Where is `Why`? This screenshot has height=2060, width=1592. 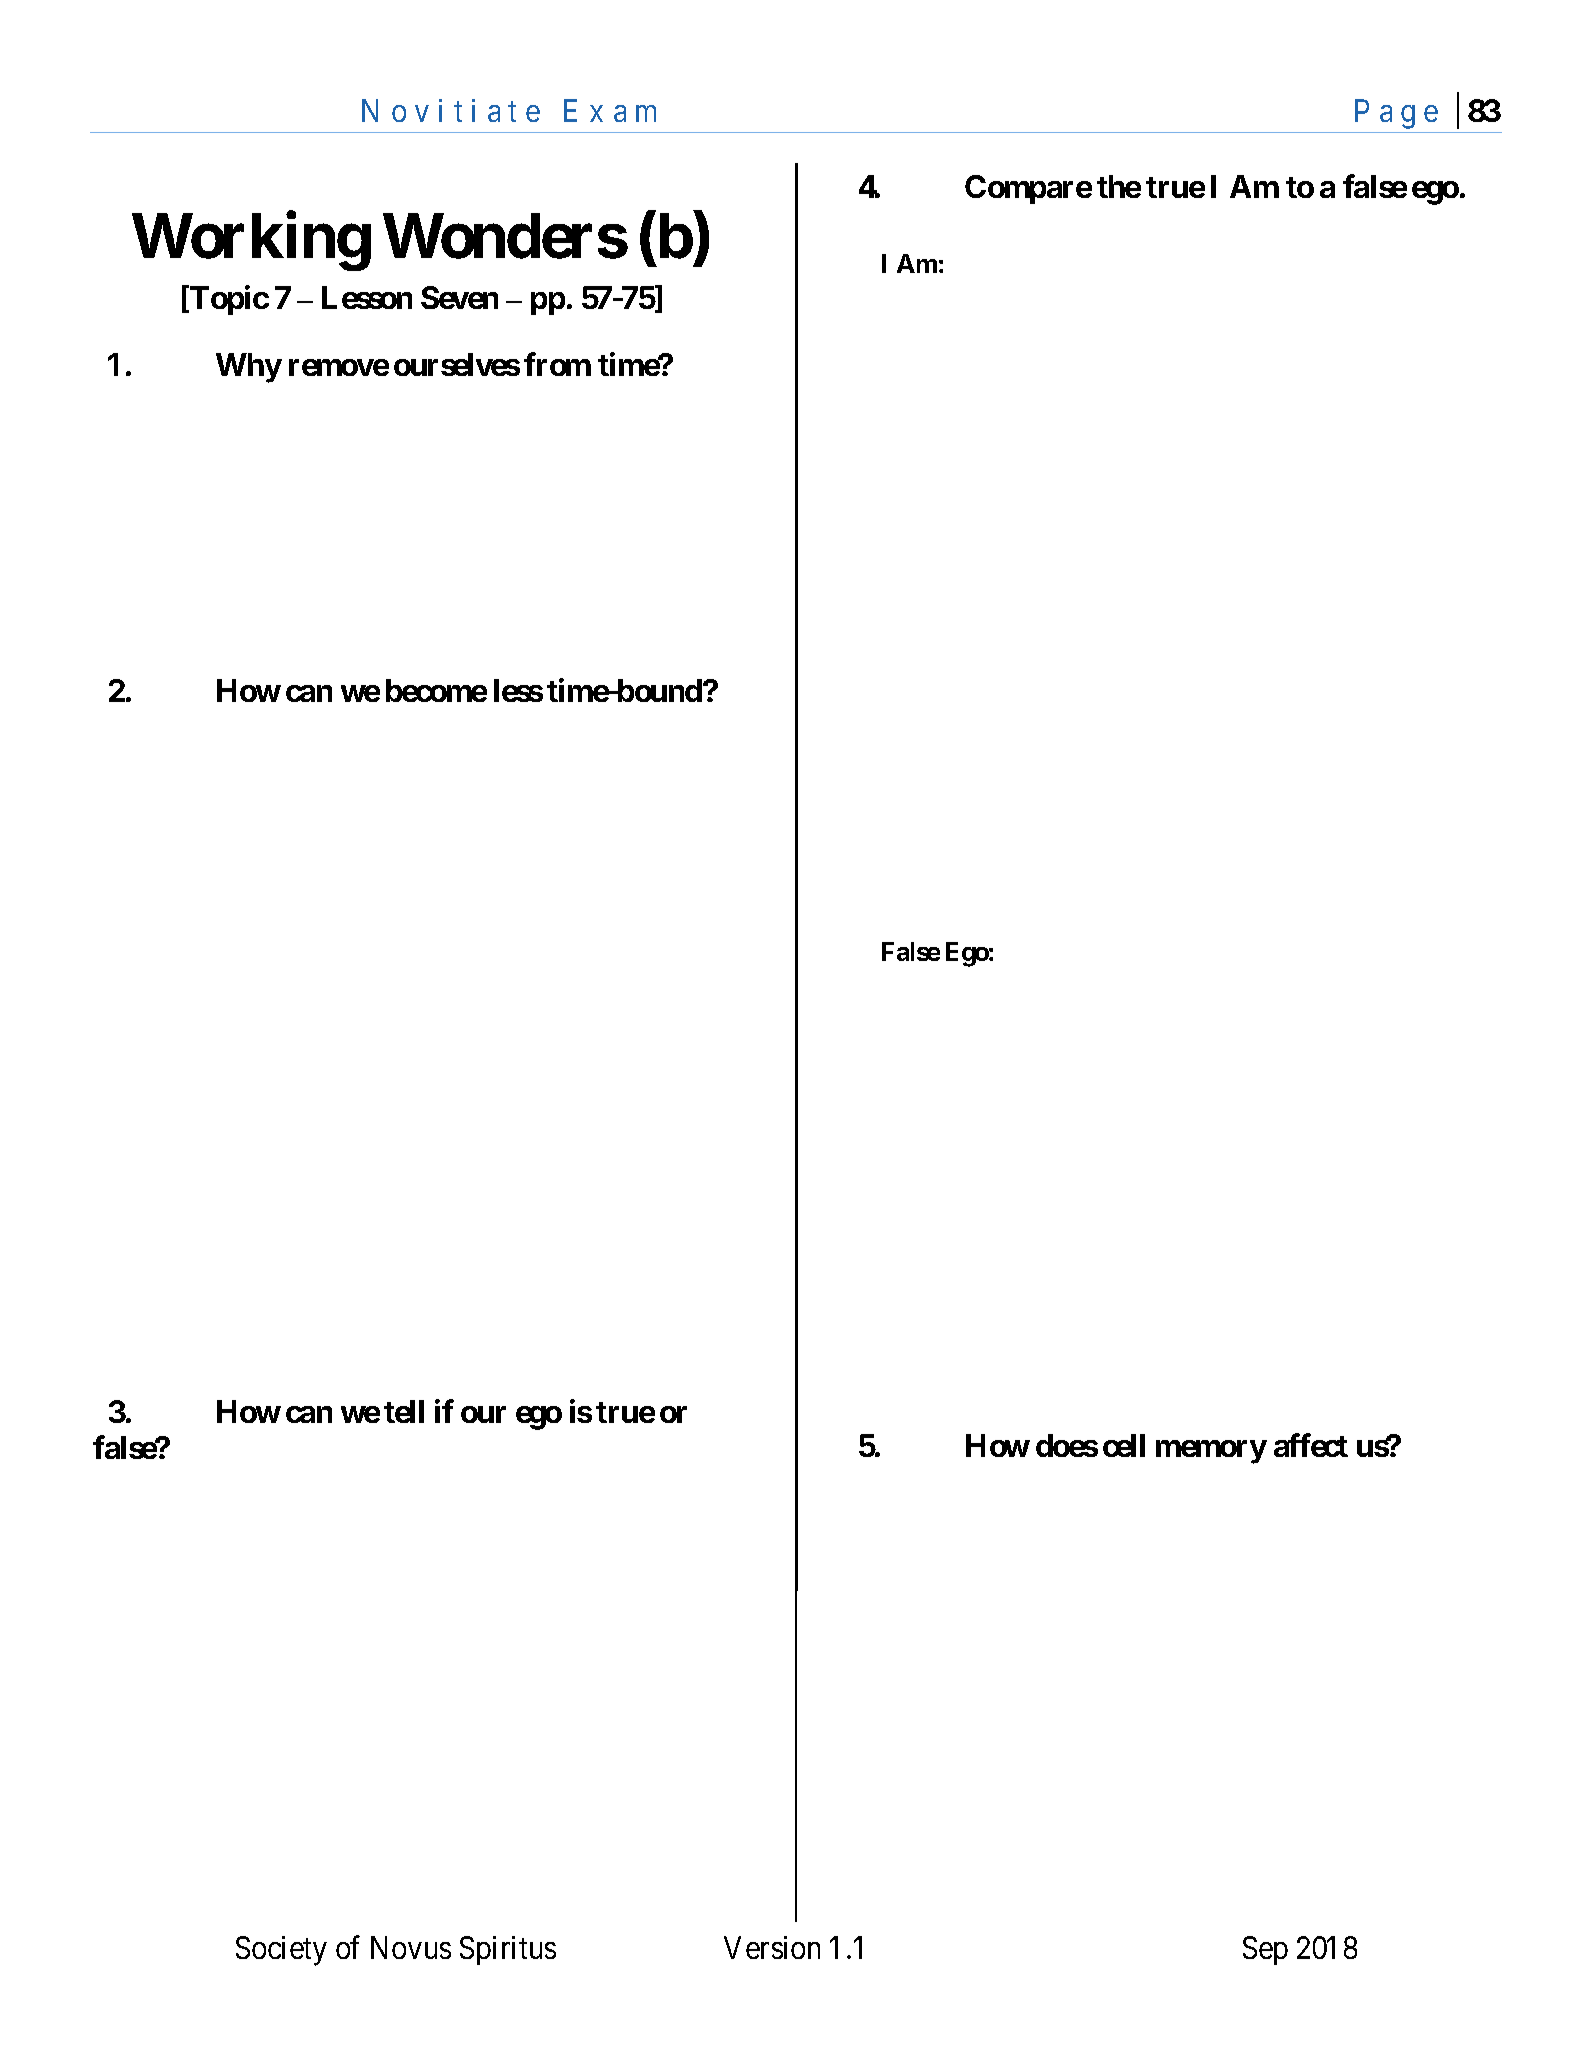
Why is located at coordinates (249, 368).
